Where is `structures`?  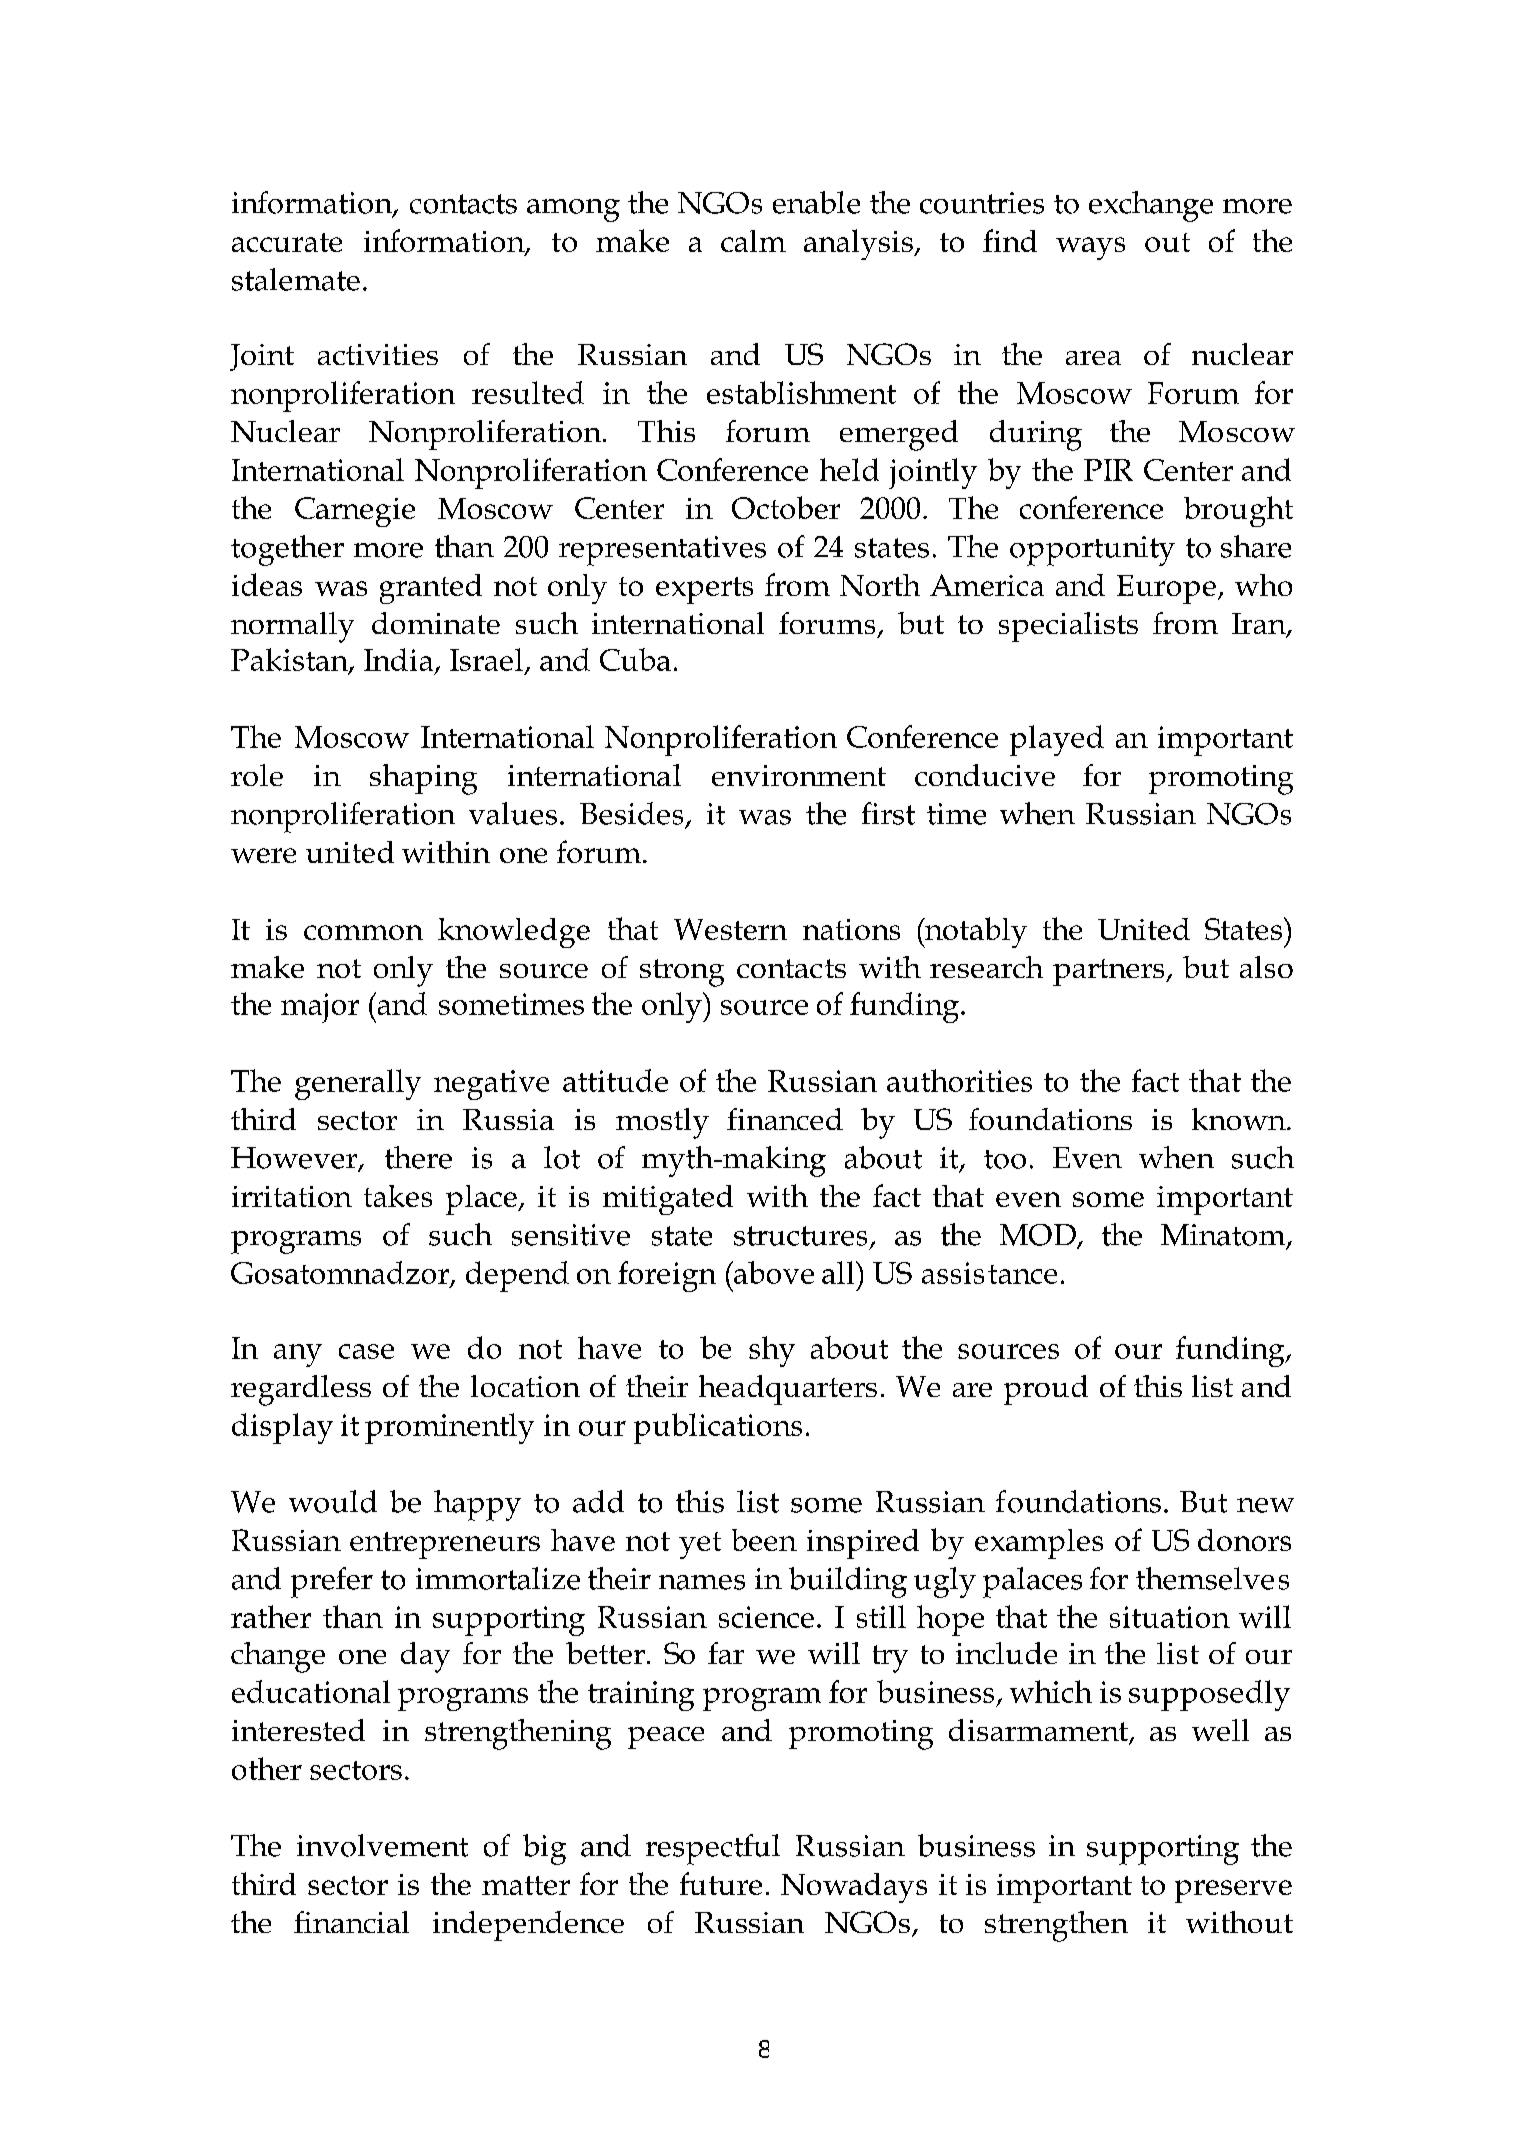 structures is located at coordinates (800, 1236).
